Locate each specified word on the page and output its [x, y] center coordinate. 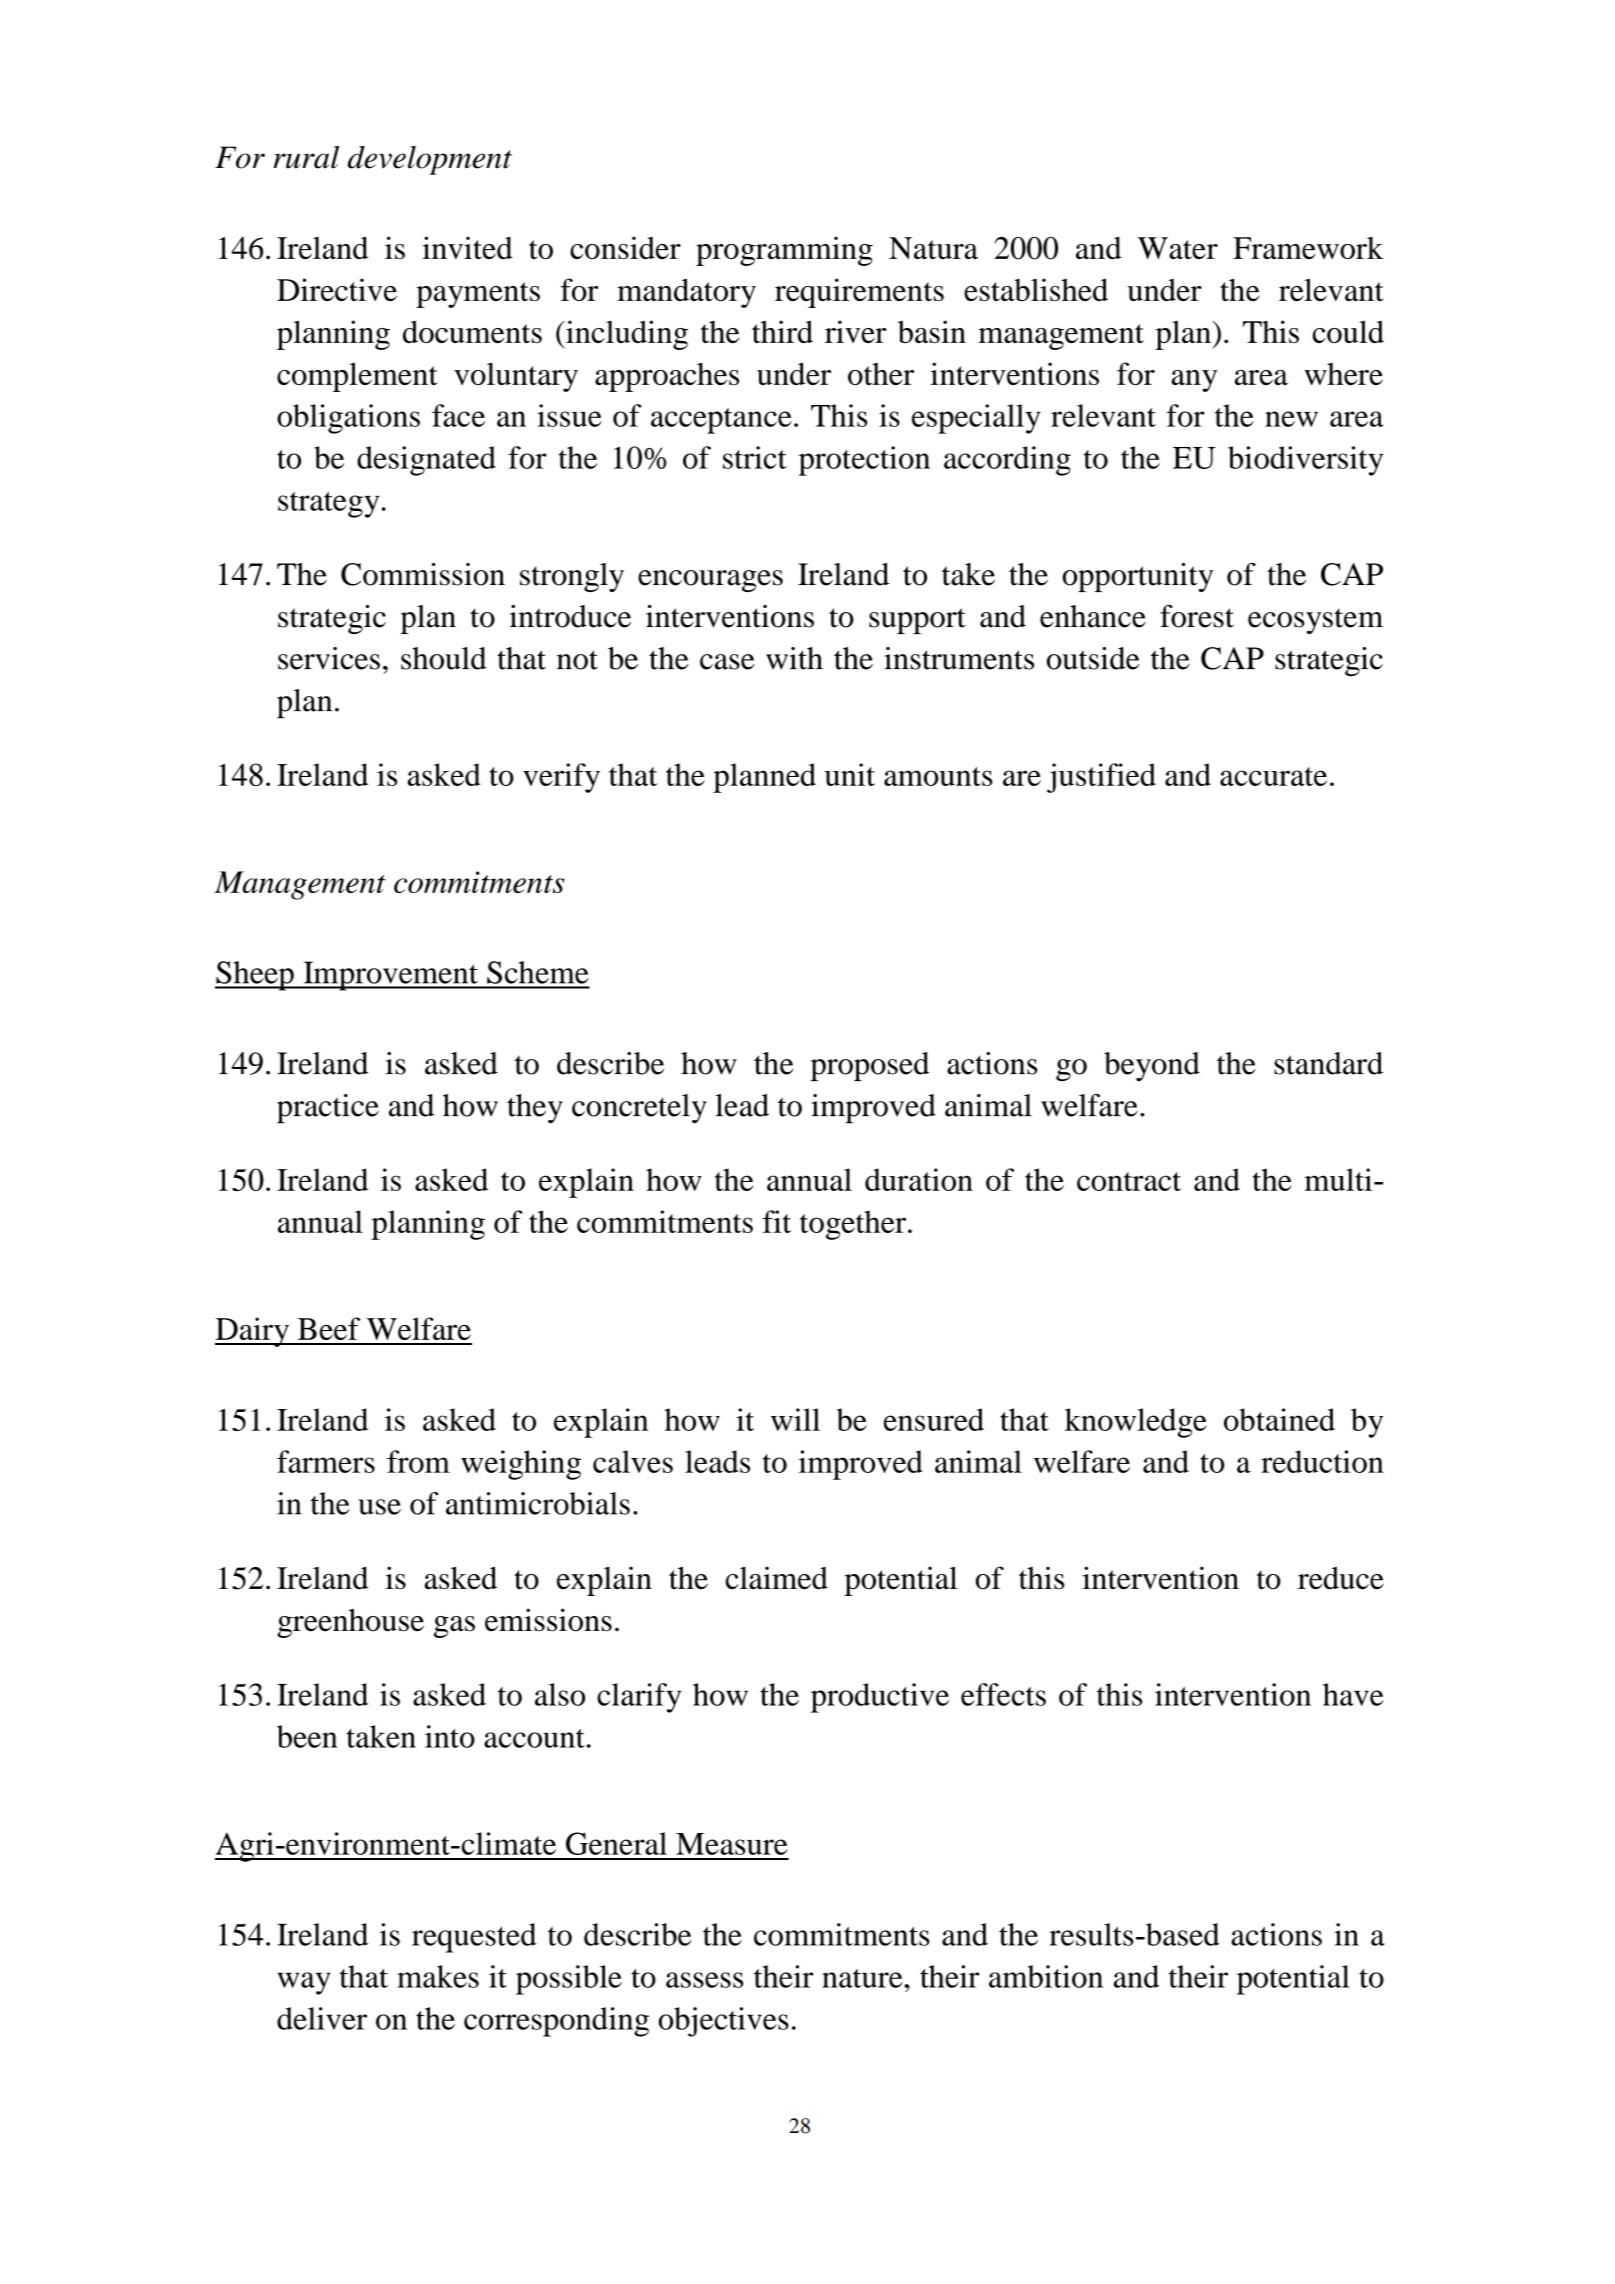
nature [863, 1978]
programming [784, 251]
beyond [1152, 1066]
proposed [870, 1066]
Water [1178, 248]
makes [438, 1976]
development [430, 160]
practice [328, 1109]
